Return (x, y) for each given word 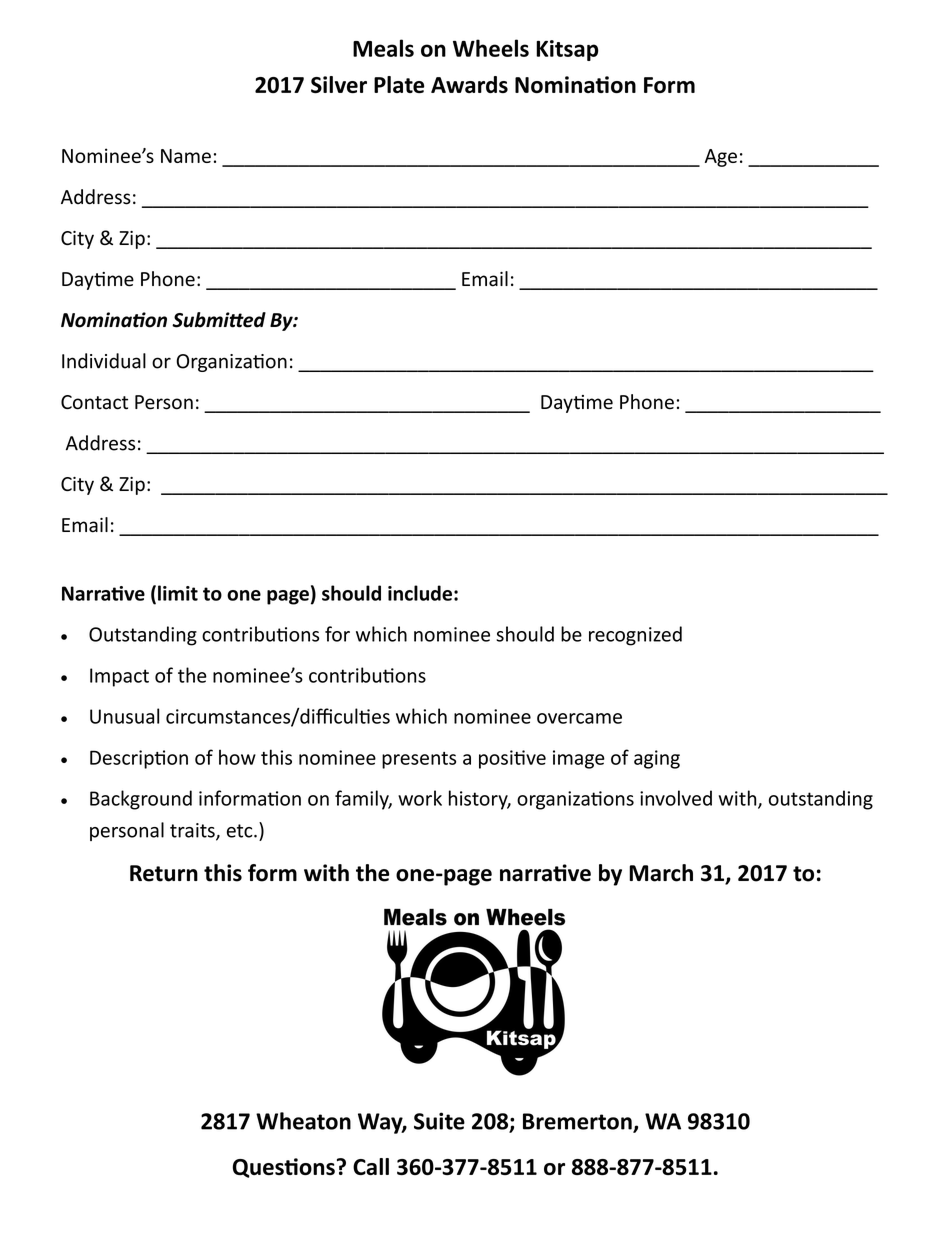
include (420, 593)
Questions (284, 1168)
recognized (635, 636)
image (579, 759)
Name (186, 156)
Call (371, 1166)
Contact (94, 402)
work (420, 798)
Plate (399, 84)
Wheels (491, 48)
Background (141, 800)
